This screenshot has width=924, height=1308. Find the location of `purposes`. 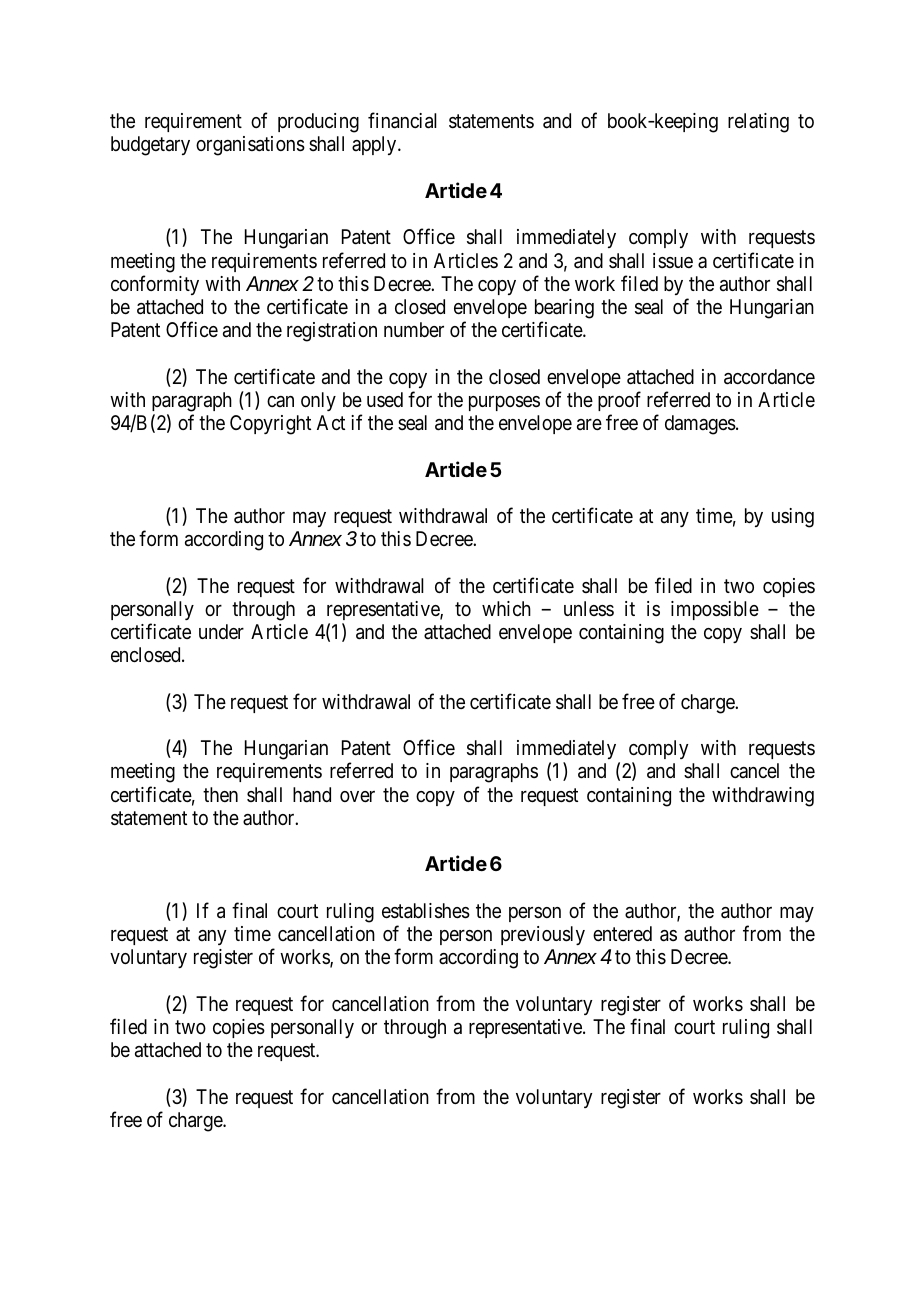

purposes is located at coordinates (504, 403).
